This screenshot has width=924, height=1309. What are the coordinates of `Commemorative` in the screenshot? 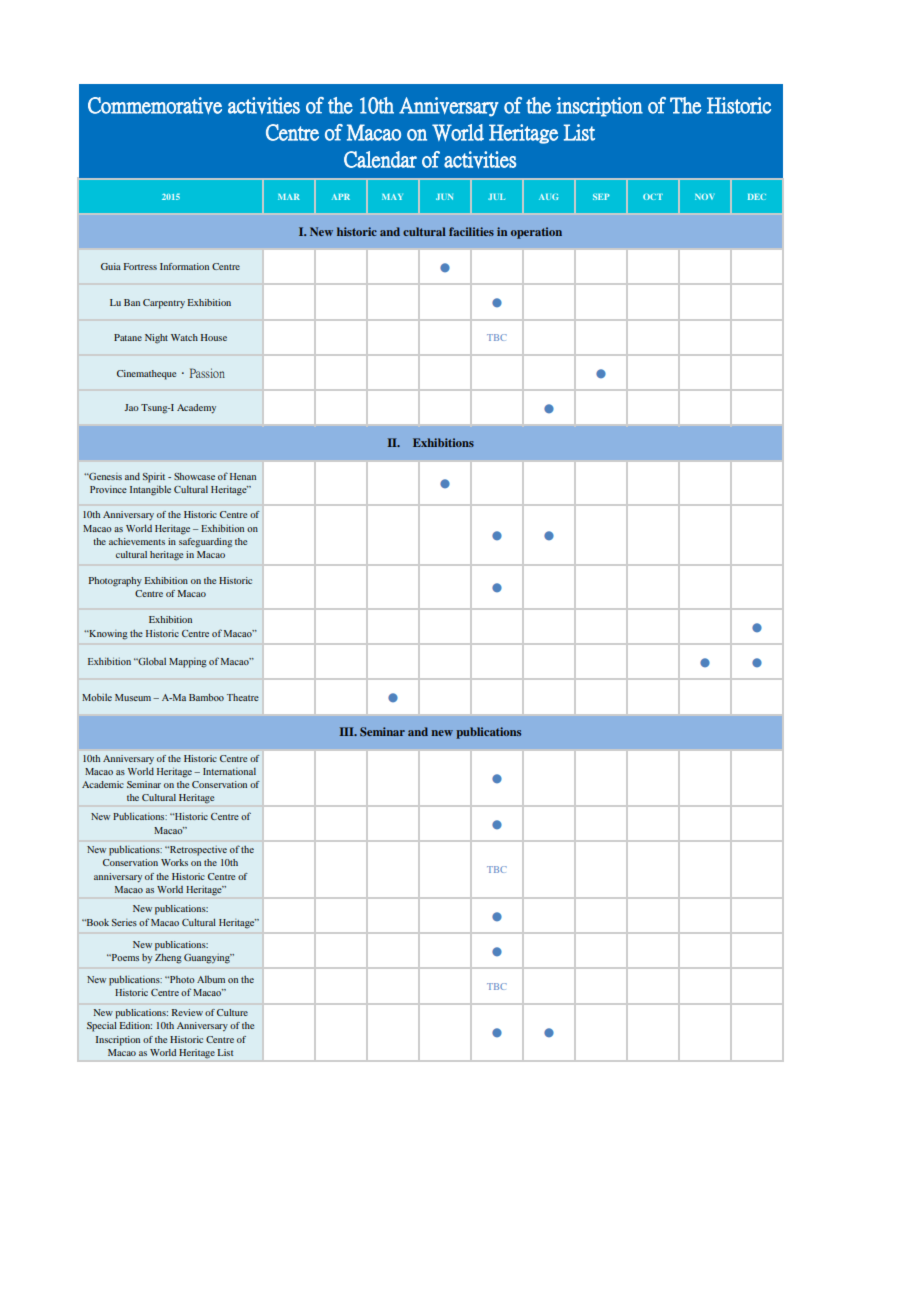 It's located at (155, 105).
